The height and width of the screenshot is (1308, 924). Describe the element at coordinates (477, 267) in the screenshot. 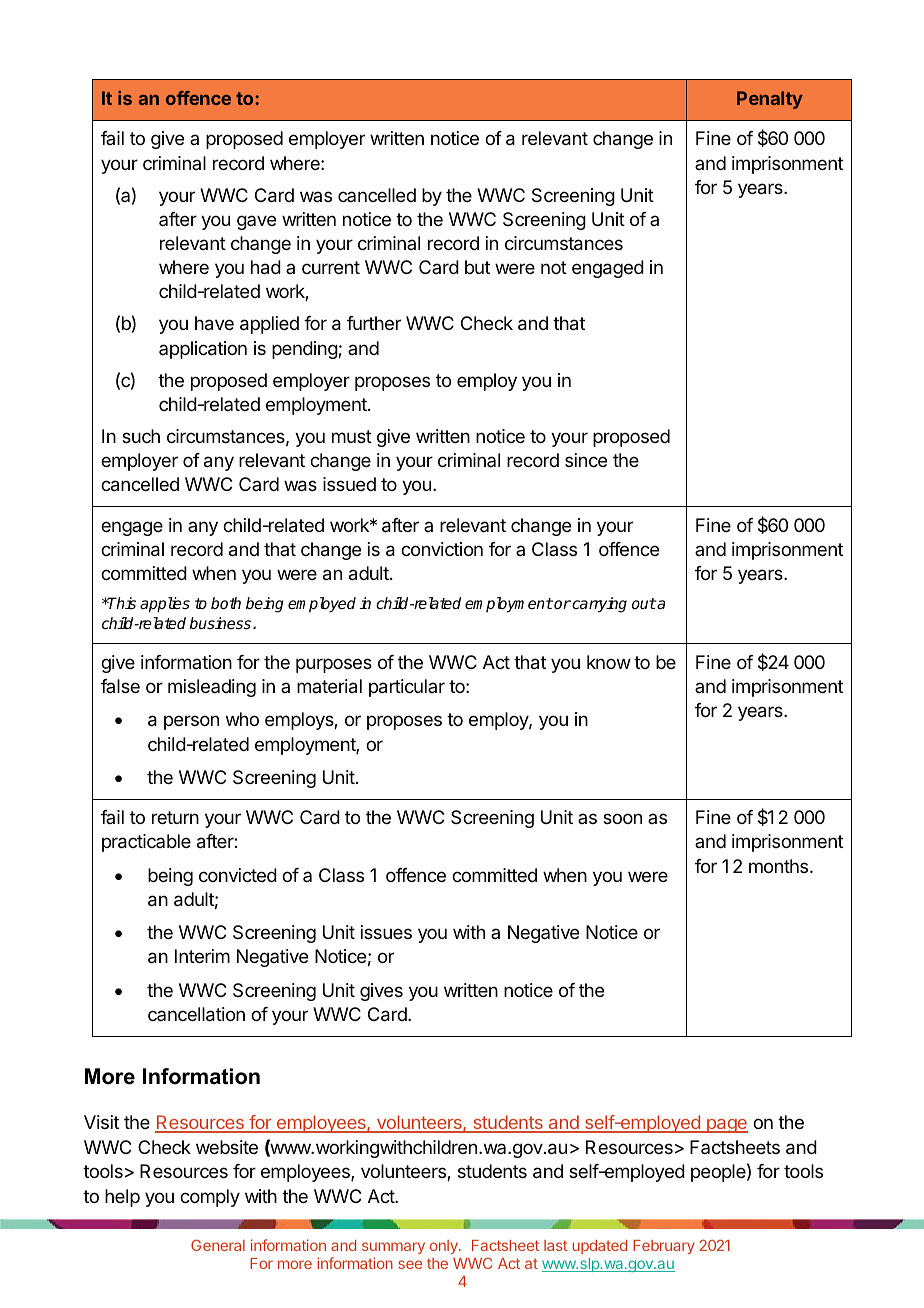

I see `but` at that location.
